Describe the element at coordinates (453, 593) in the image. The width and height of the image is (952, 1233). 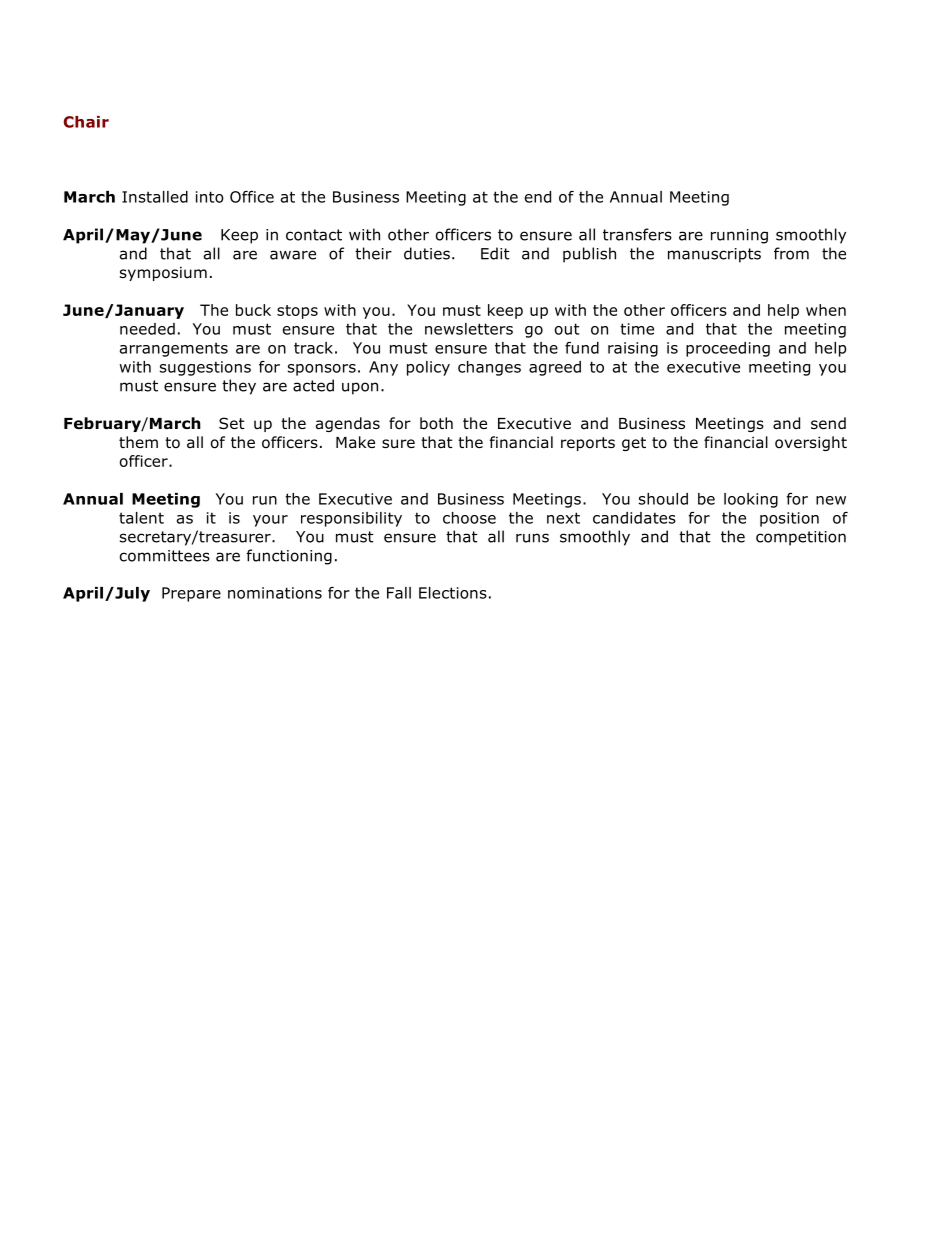
I see `Elections` at that location.
